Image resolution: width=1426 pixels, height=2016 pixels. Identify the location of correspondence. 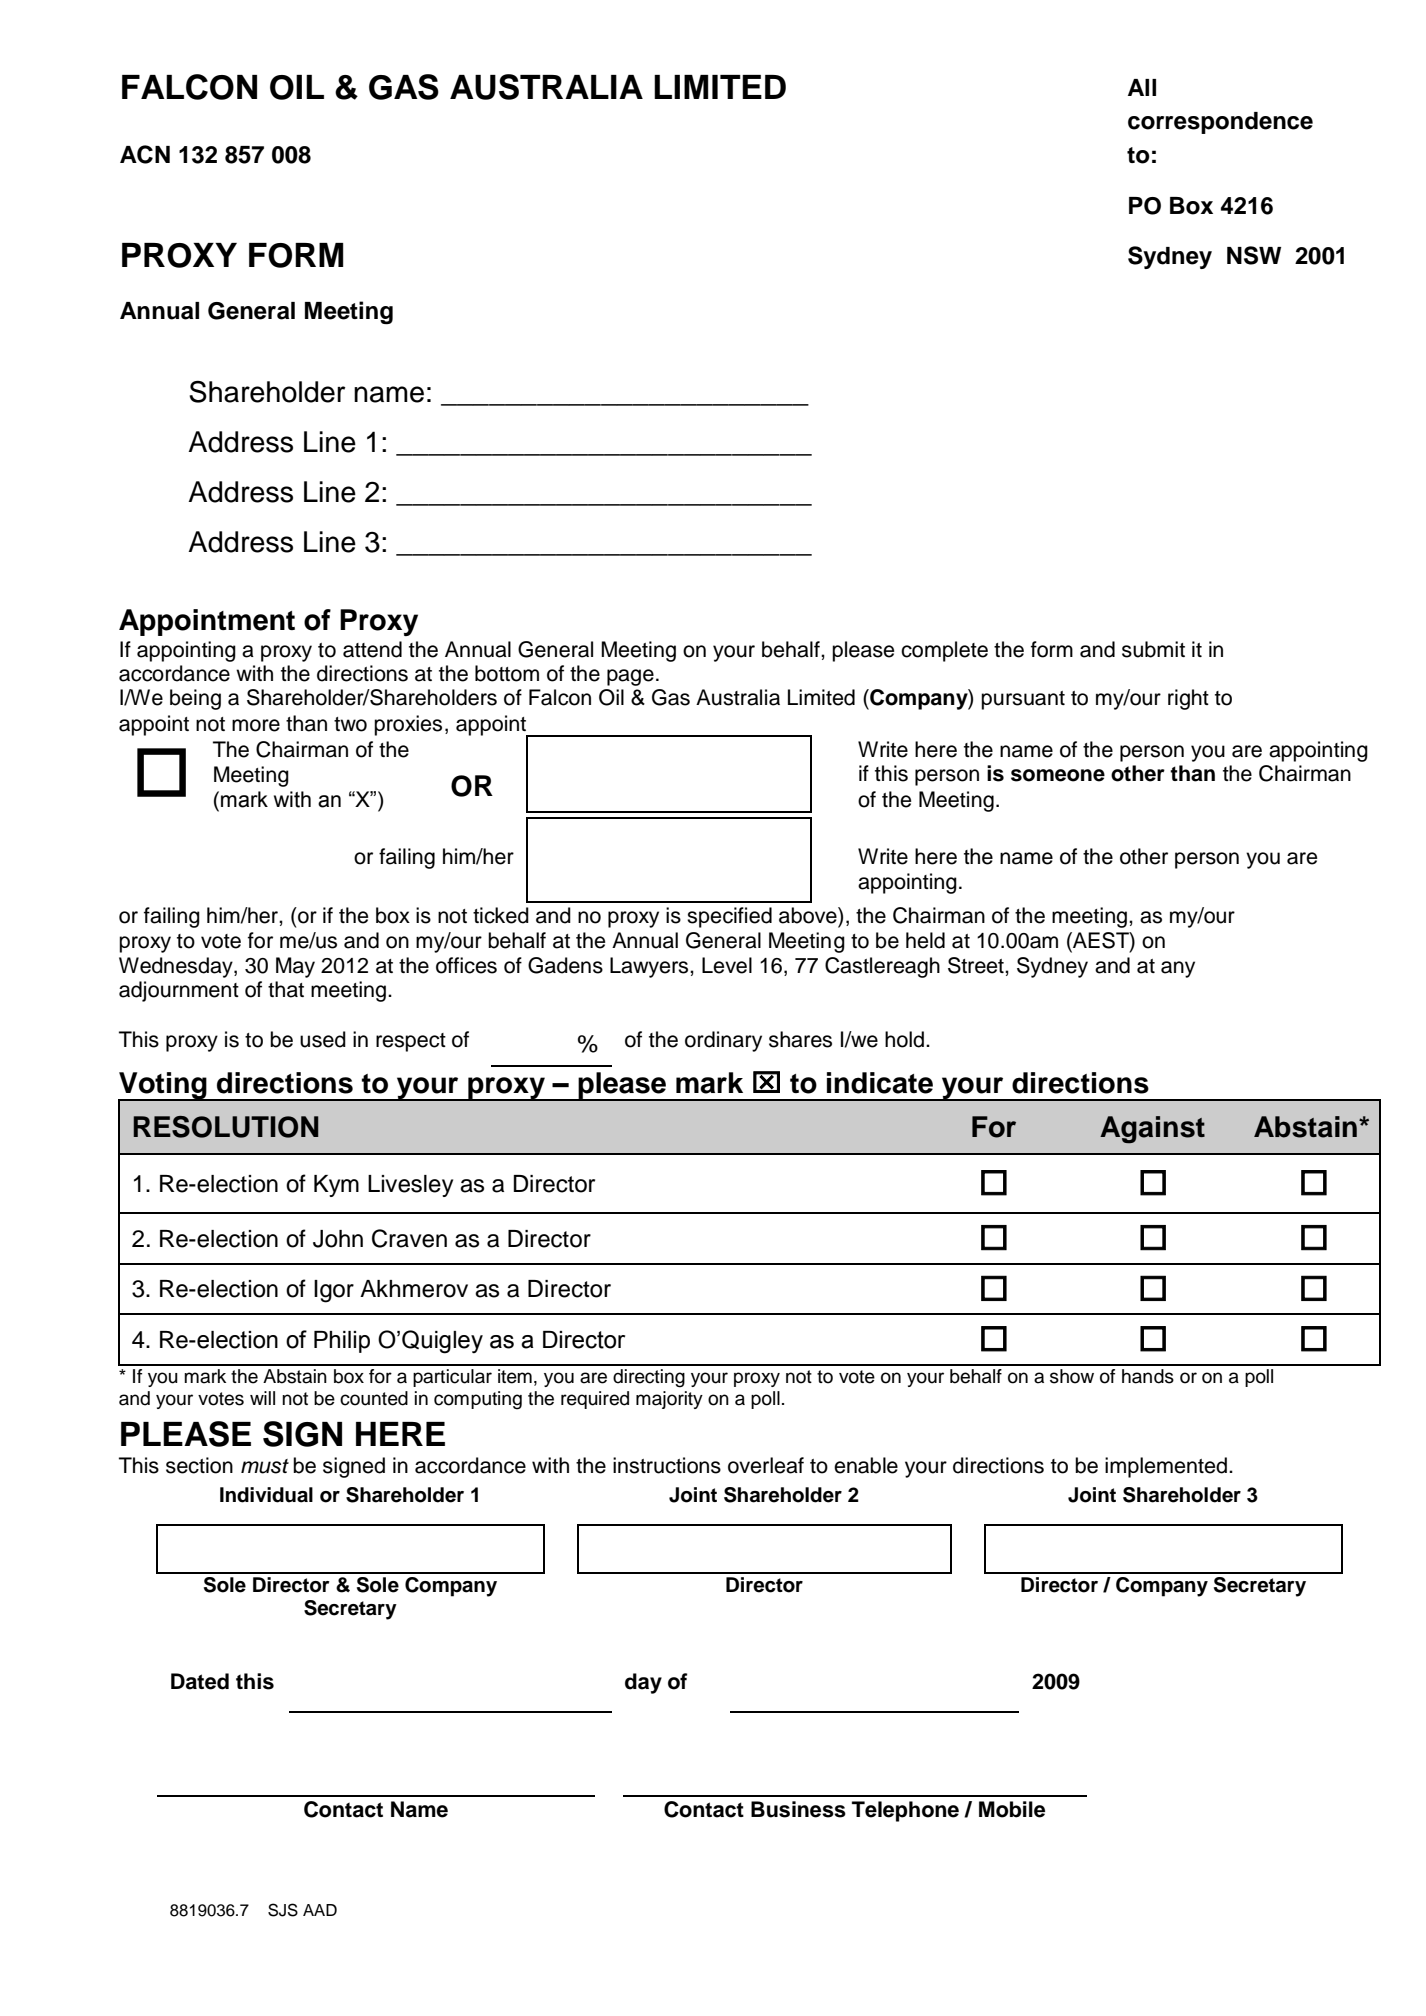
(1220, 123).
